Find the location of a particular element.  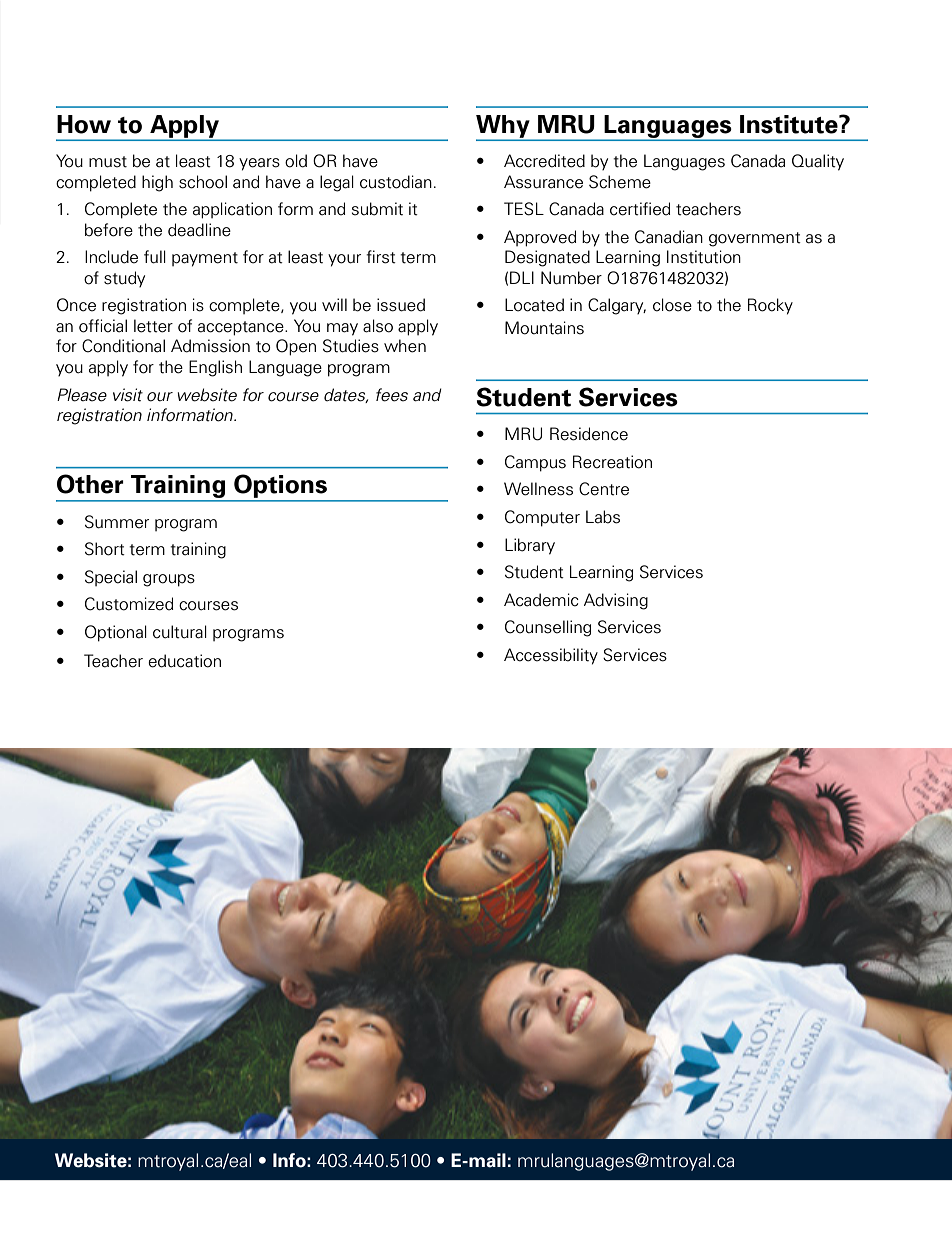

cultural is located at coordinates (180, 632).
